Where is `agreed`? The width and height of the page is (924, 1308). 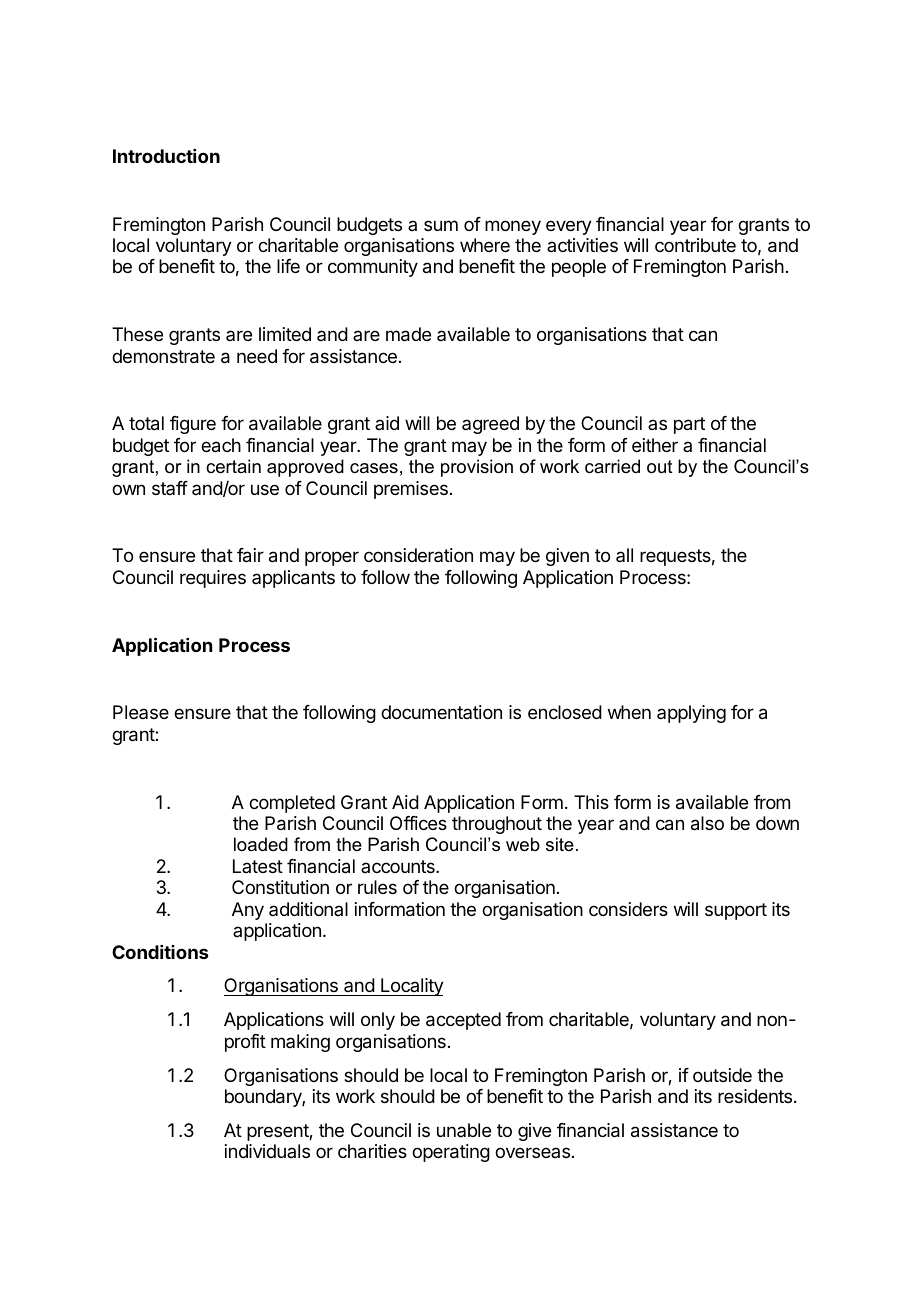
agreed is located at coordinates (490, 425).
